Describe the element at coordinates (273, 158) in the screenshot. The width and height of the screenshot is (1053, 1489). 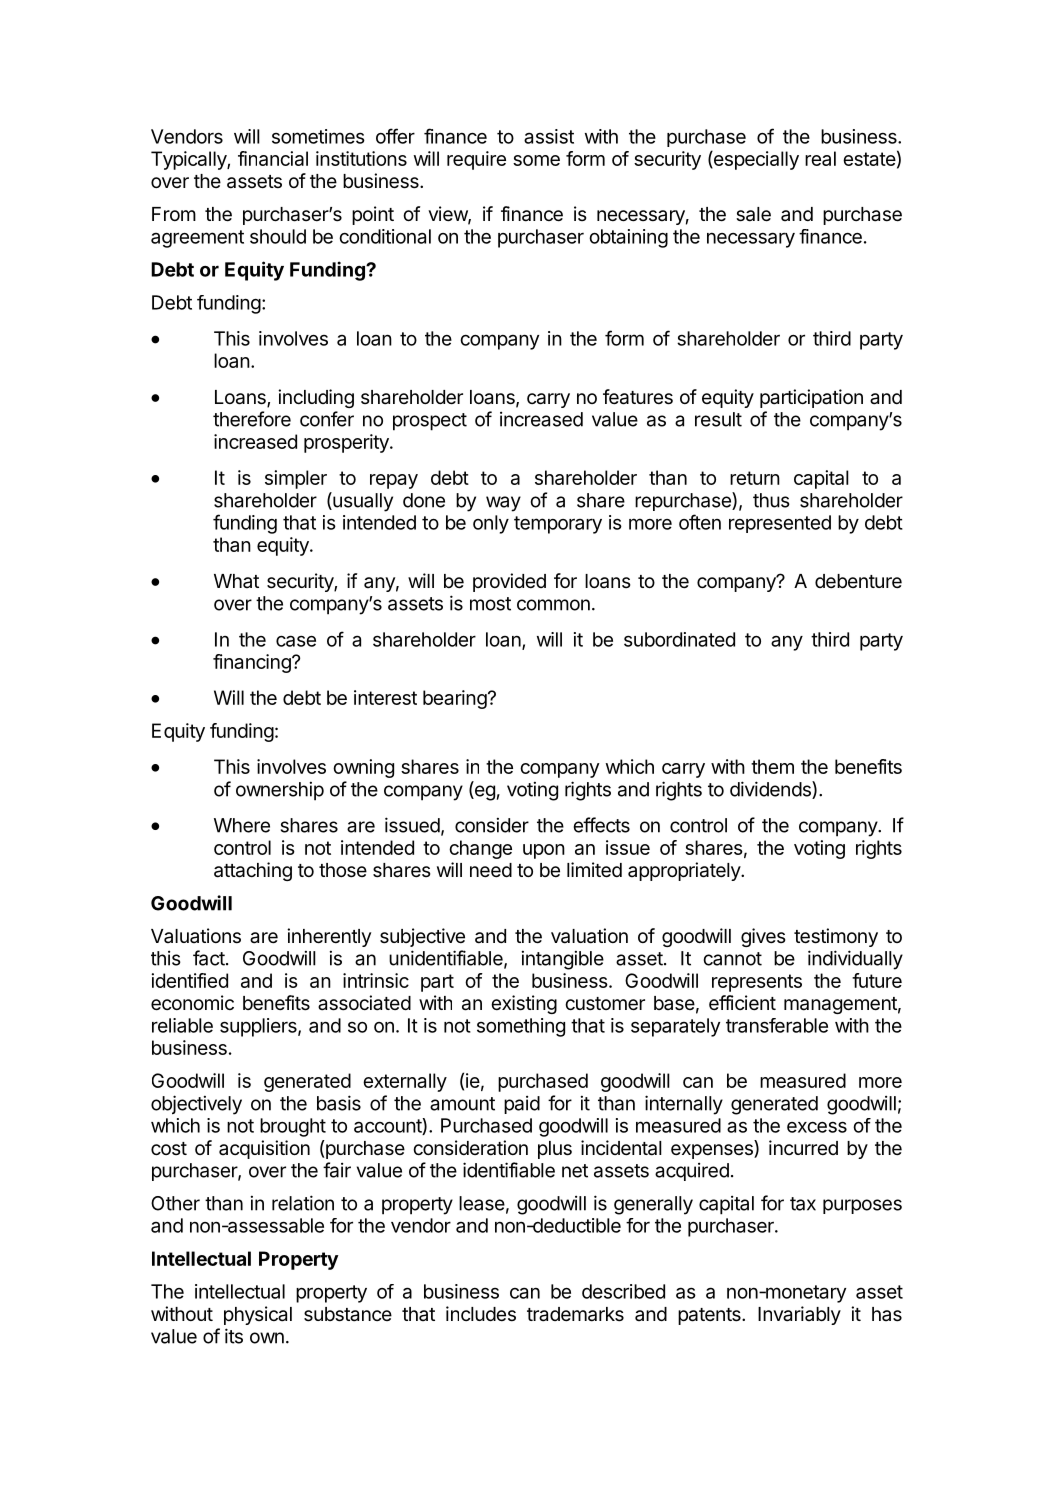
I see `financial` at that location.
